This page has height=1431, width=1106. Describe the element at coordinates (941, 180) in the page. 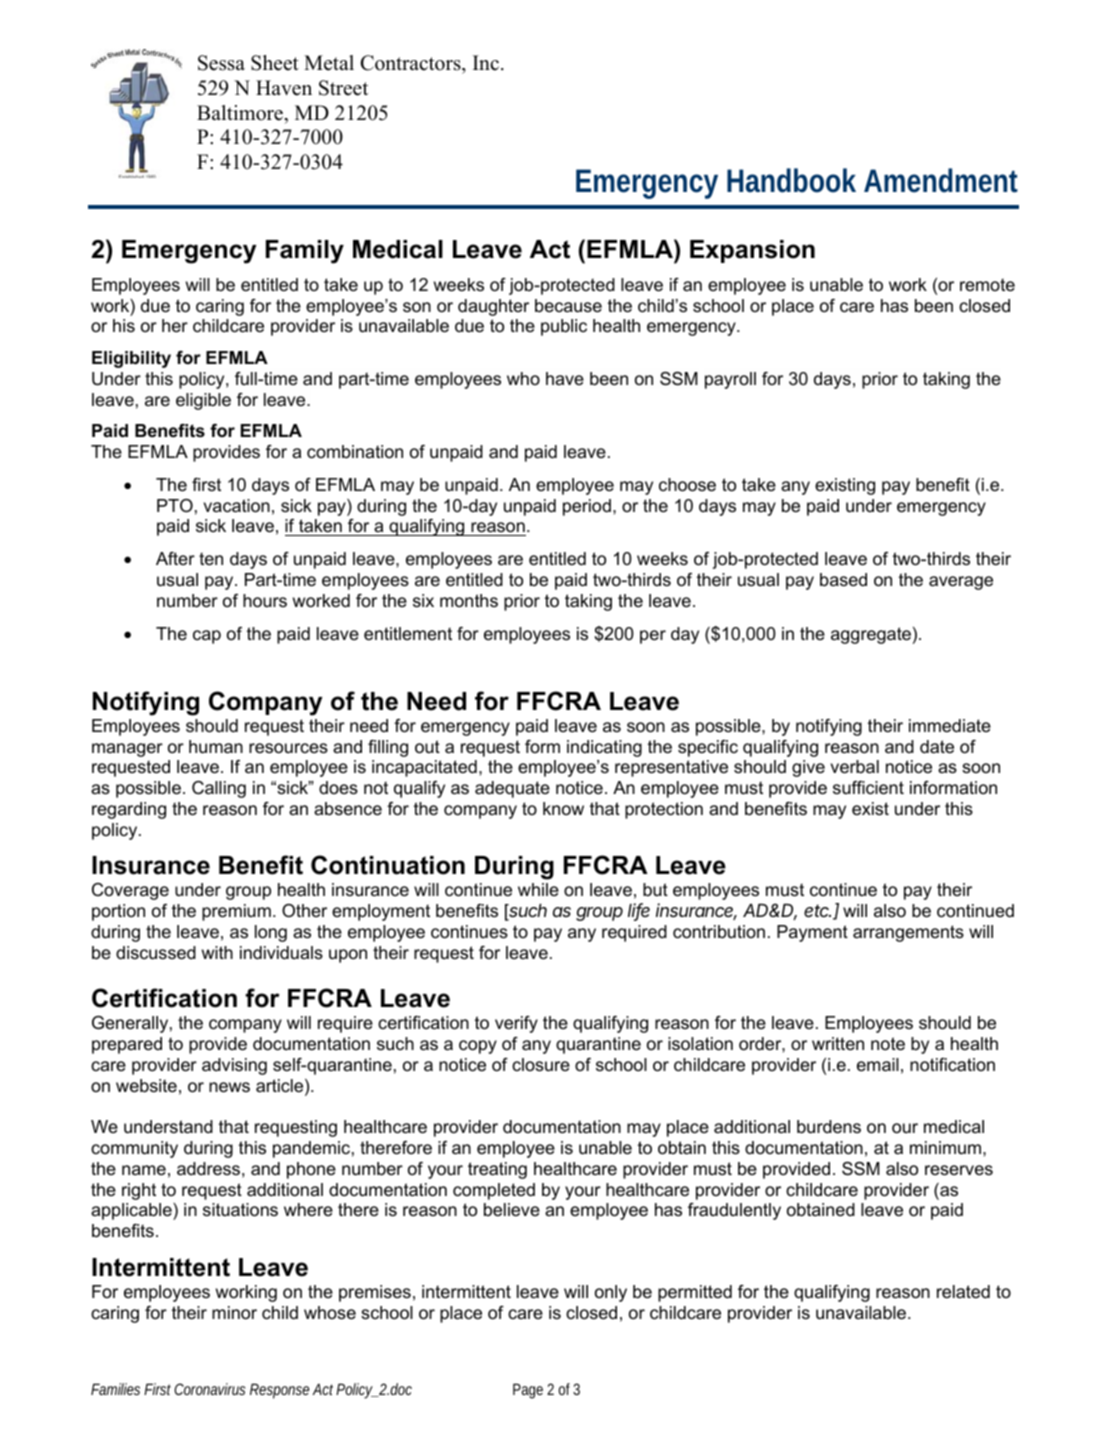

I see `Amendment` at that location.
